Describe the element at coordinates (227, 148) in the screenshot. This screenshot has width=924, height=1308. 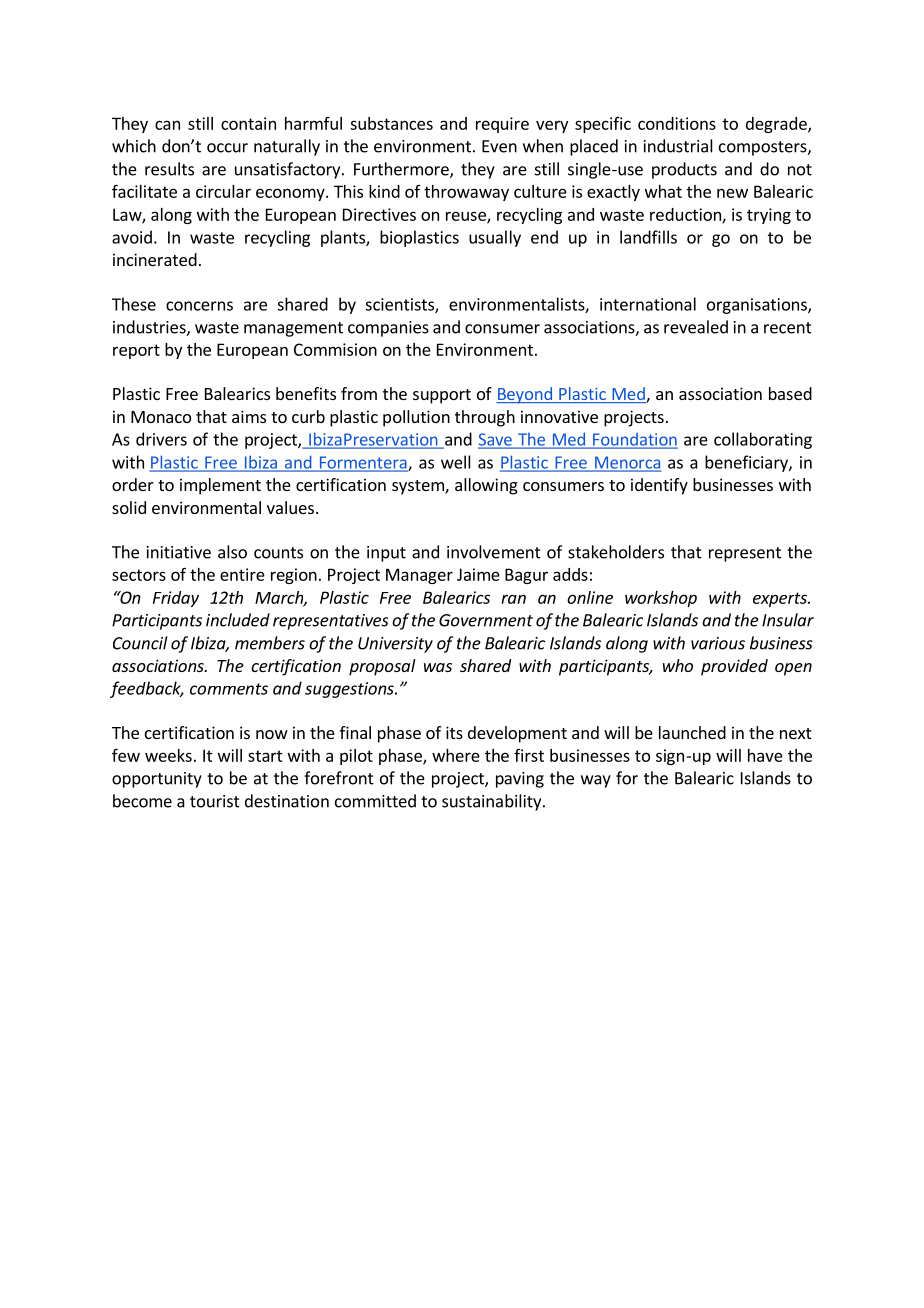
I see `occur` at that location.
